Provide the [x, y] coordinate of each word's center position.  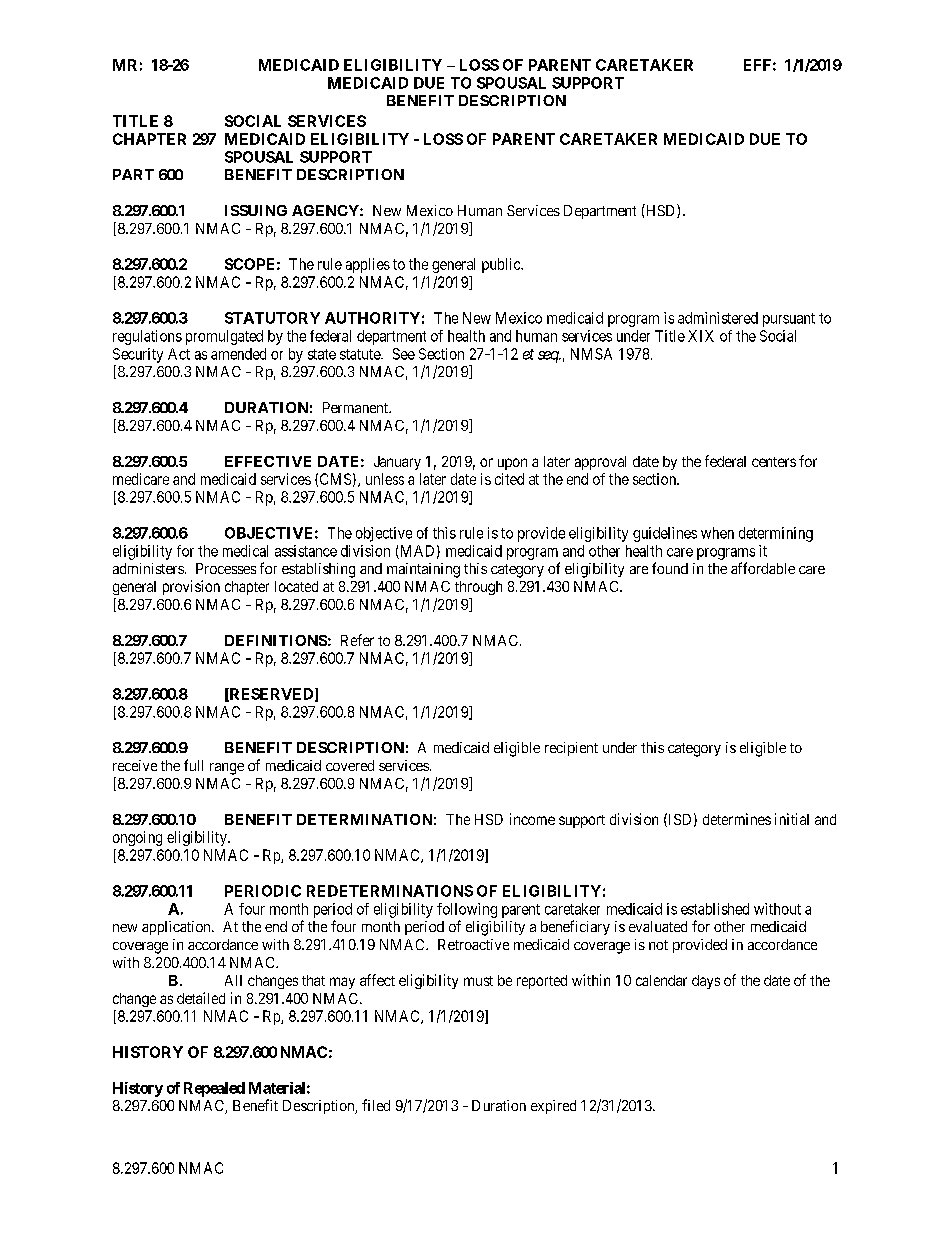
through [478, 588]
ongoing [137, 838]
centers [774, 462]
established [715, 909]
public [502, 265]
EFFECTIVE [268, 461]
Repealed [214, 1089]
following [467, 910]
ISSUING [256, 210]
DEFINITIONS [276, 640]
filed [376, 1105]
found [670, 568]
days [706, 982]
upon [512, 464]
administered [718, 318]
